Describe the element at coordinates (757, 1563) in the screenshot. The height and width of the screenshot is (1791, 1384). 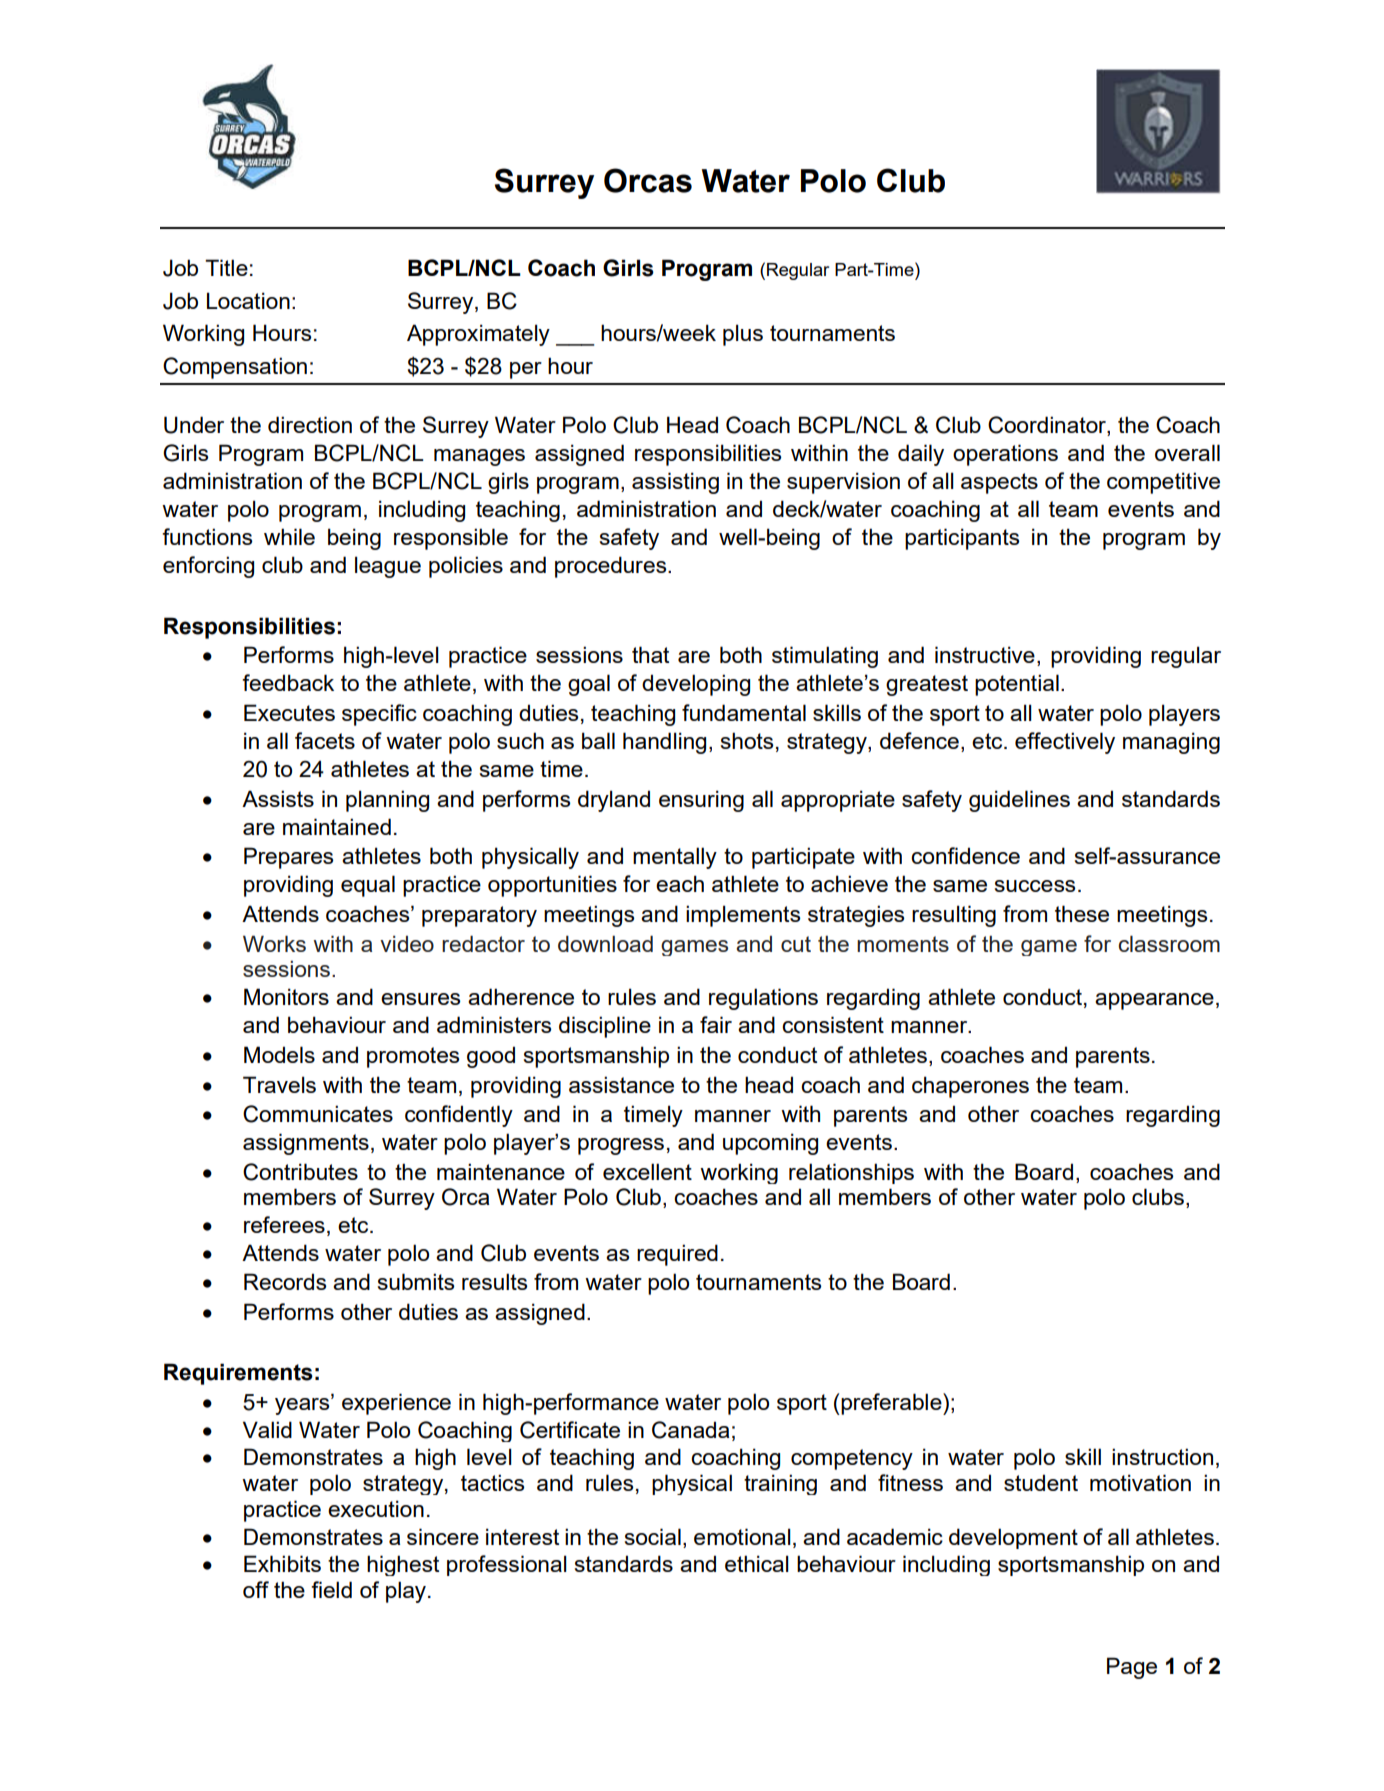
I see `ethical` at that location.
